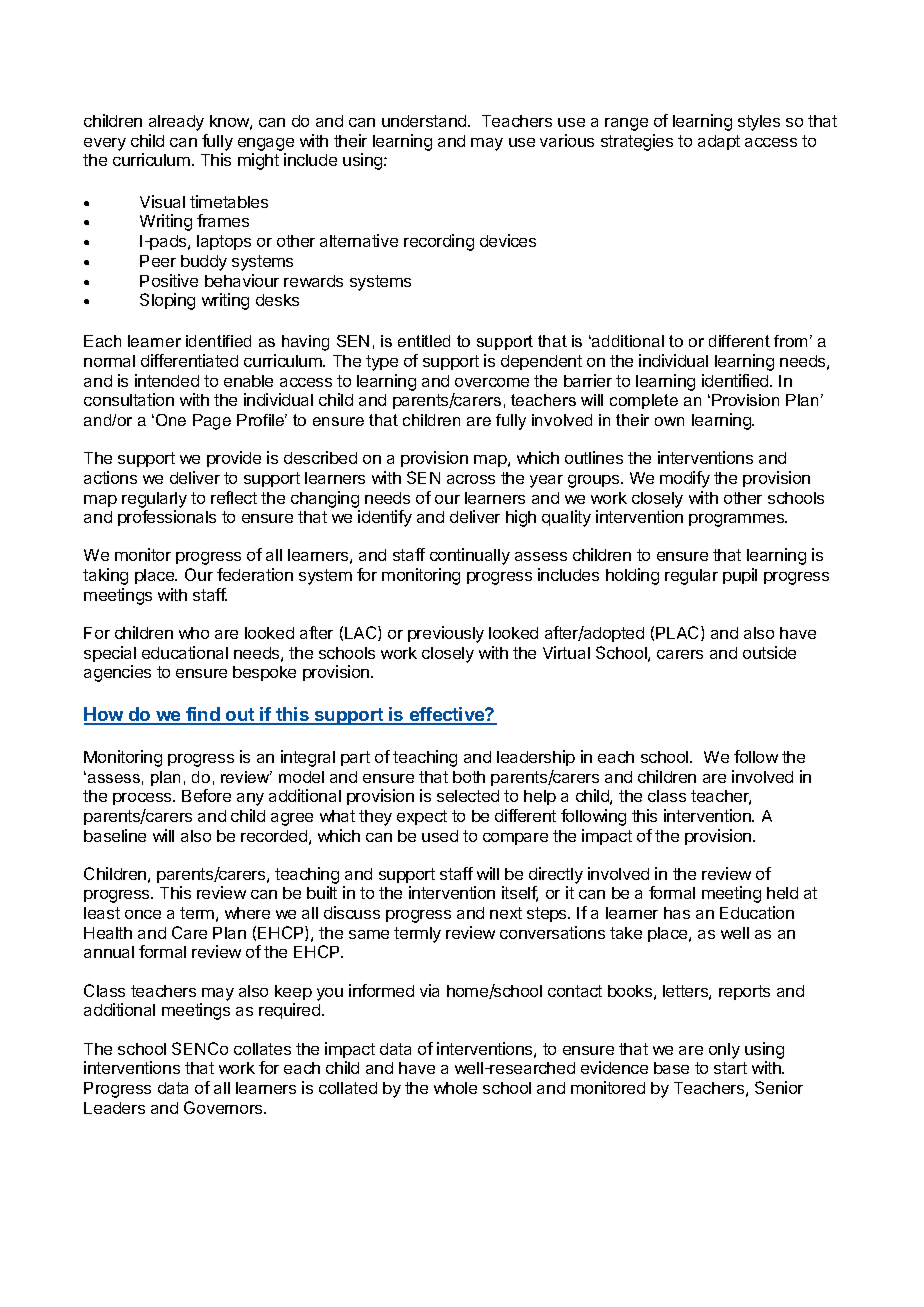 The width and height of the document is (924, 1307). What do you see at coordinates (224, 1107) in the document?
I see `Governors` at bounding box center [224, 1107].
